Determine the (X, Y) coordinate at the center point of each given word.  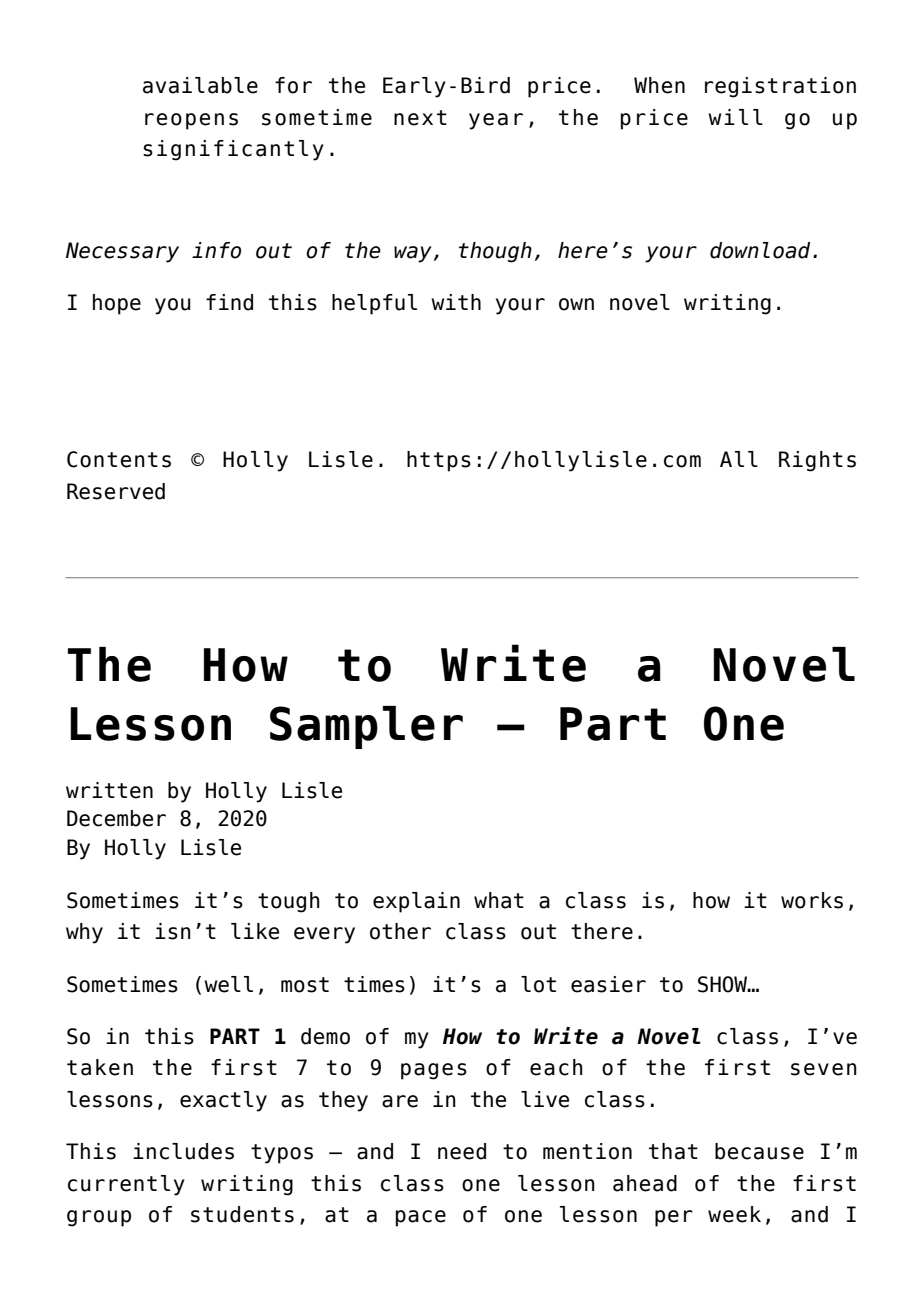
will (735, 117)
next (420, 118)
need (462, 1151)
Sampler (366, 727)
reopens (191, 121)
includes (183, 1151)
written (109, 790)
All (739, 459)
